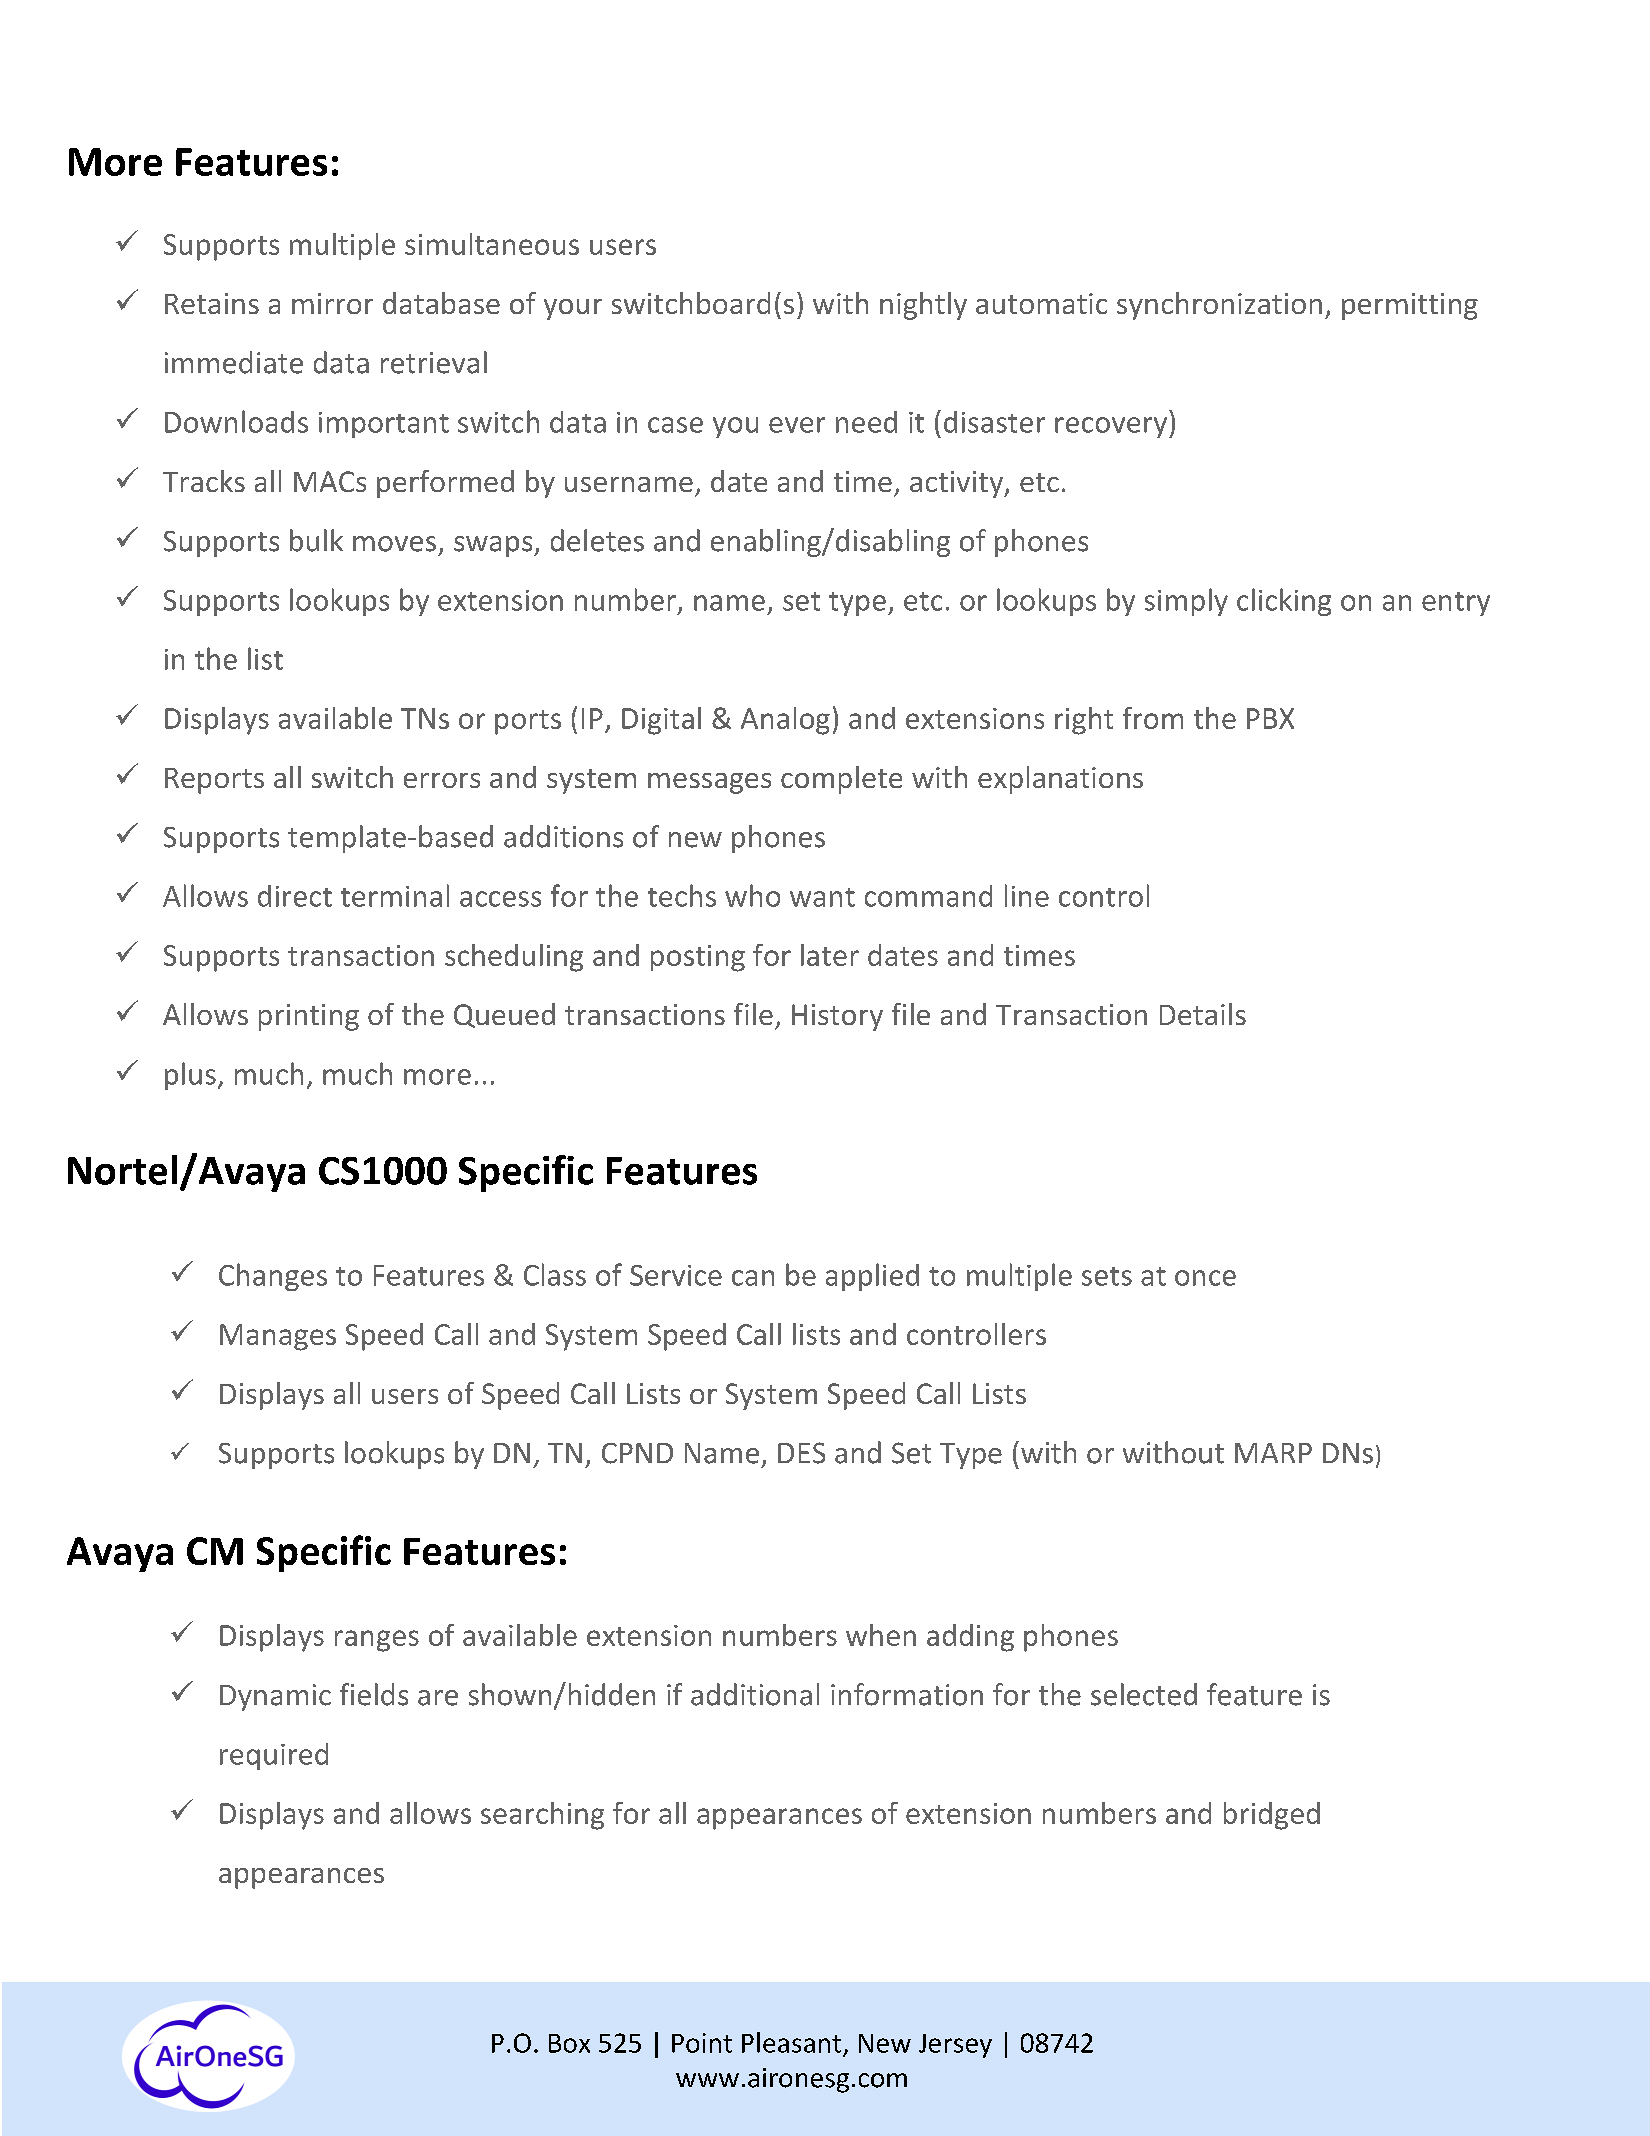 The image size is (1650, 2136). What do you see at coordinates (837, 1017) in the screenshot?
I see `History` at bounding box center [837, 1017].
